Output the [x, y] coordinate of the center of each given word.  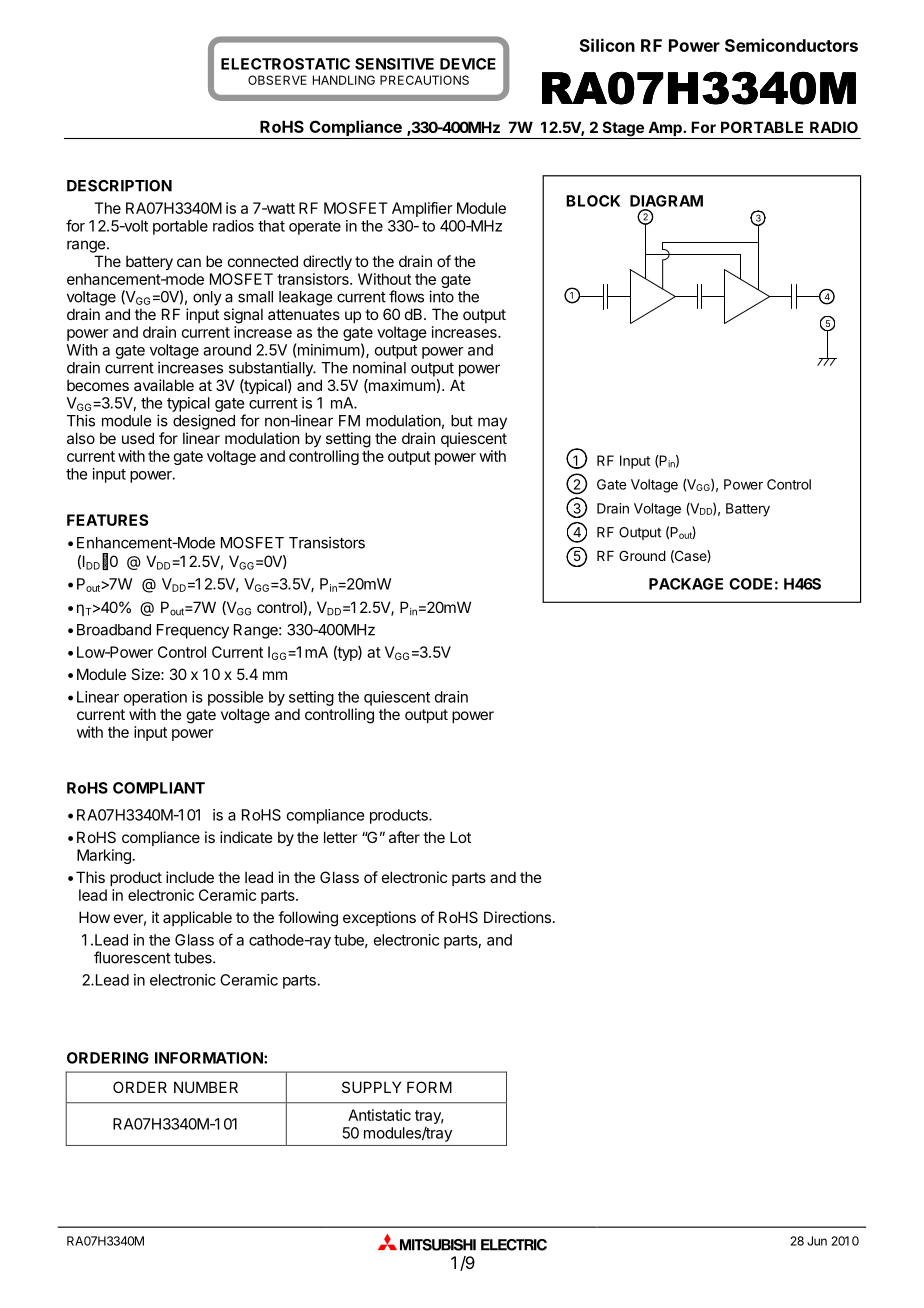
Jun [817, 1241]
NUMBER [206, 1087]
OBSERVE [277, 80]
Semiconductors [791, 45]
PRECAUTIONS [424, 80]
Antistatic [379, 1115]
